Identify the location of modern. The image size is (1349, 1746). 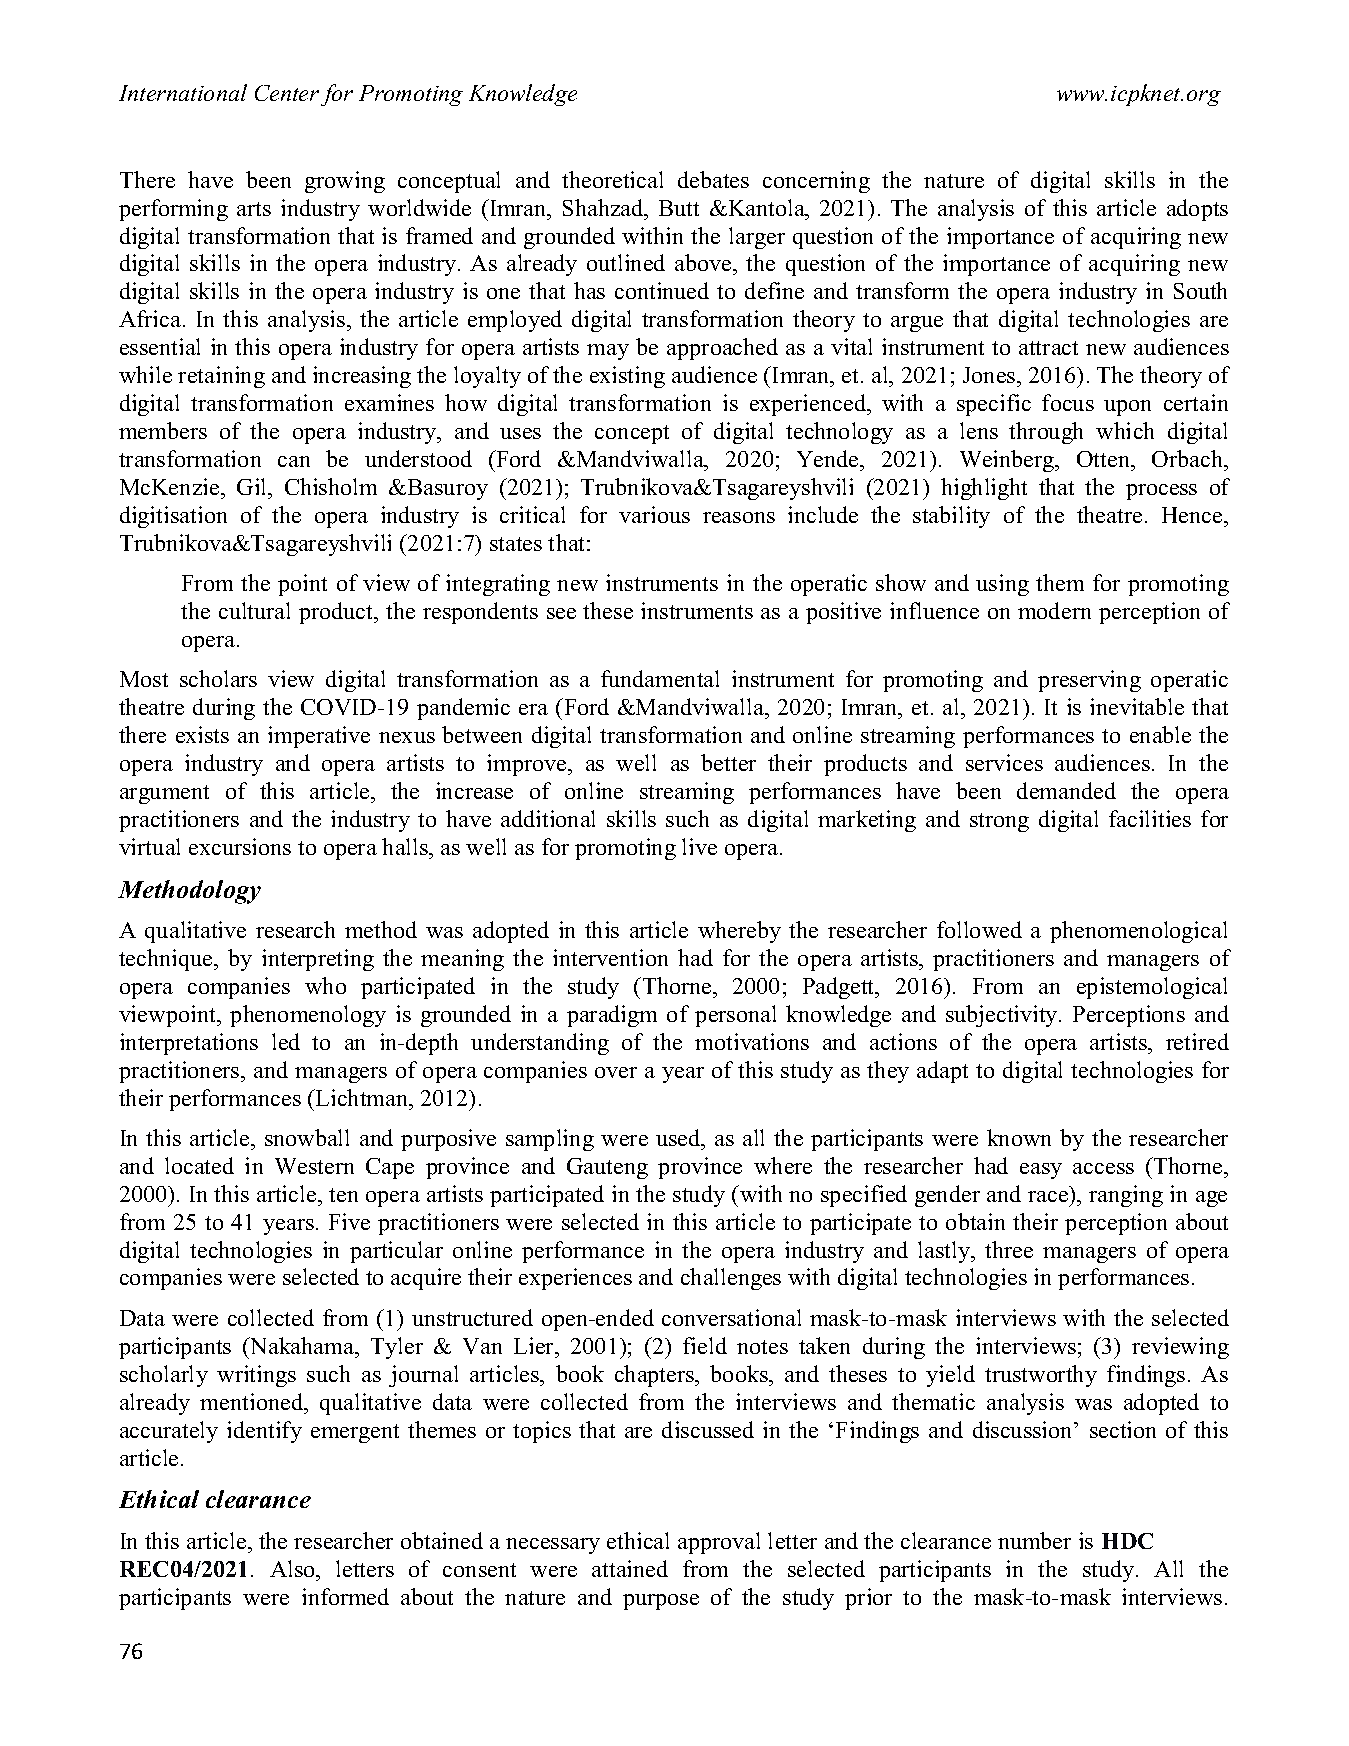
(1054, 610).
